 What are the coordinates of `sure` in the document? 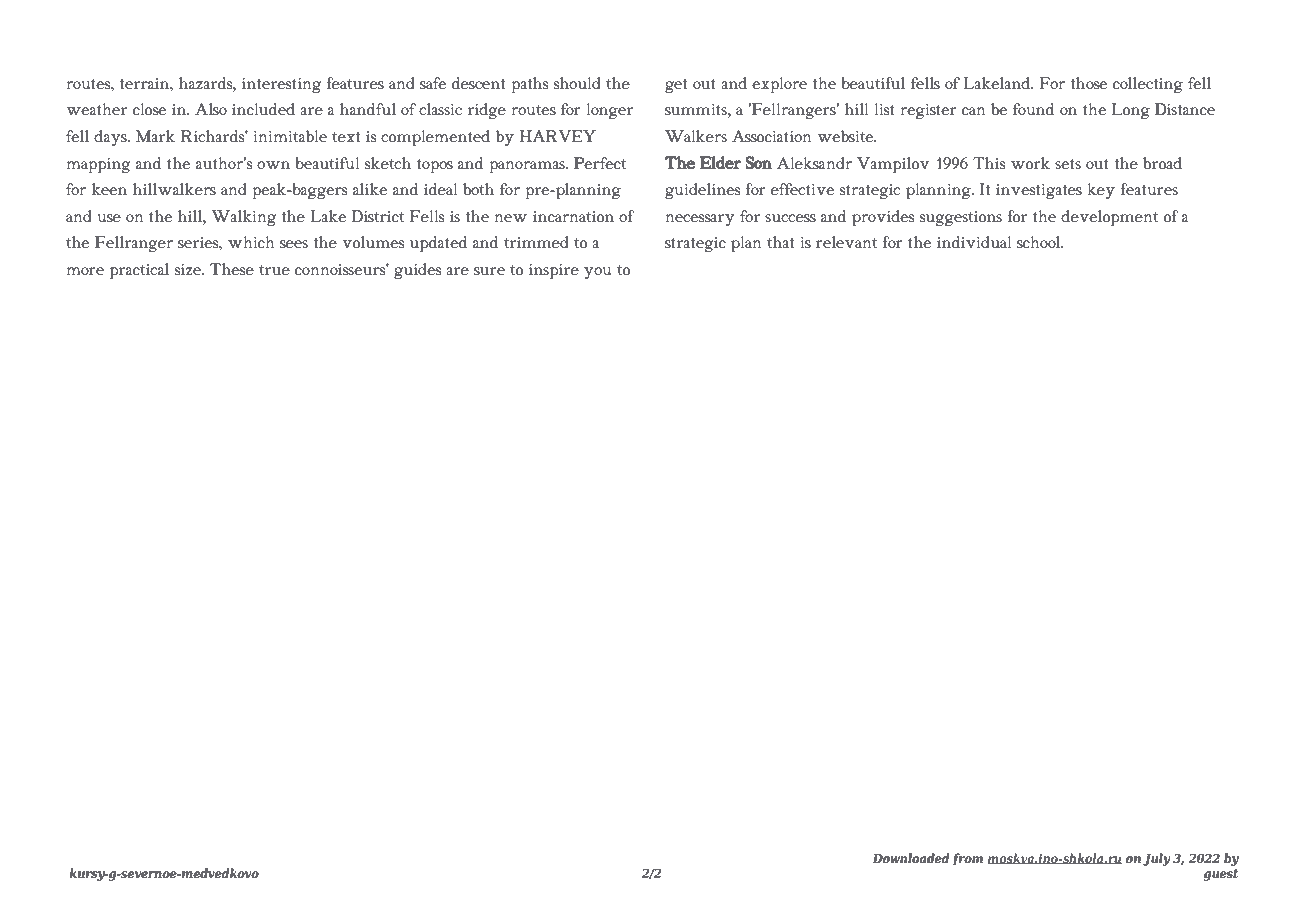 It's located at (489, 271).
